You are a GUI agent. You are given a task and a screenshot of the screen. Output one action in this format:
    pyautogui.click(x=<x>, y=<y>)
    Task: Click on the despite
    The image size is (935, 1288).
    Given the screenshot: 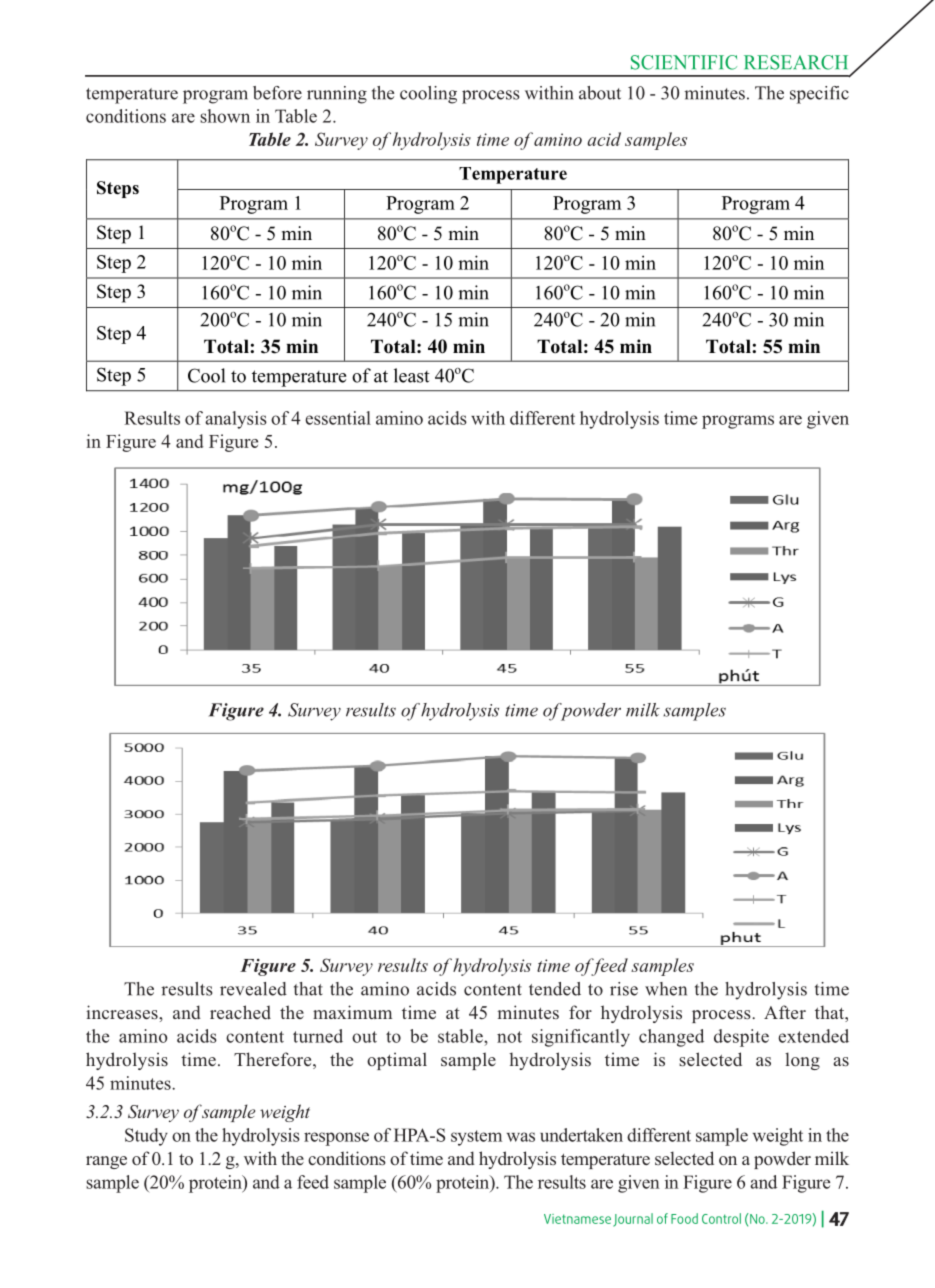 What is the action you would take?
    pyautogui.click(x=741, y=1038)
